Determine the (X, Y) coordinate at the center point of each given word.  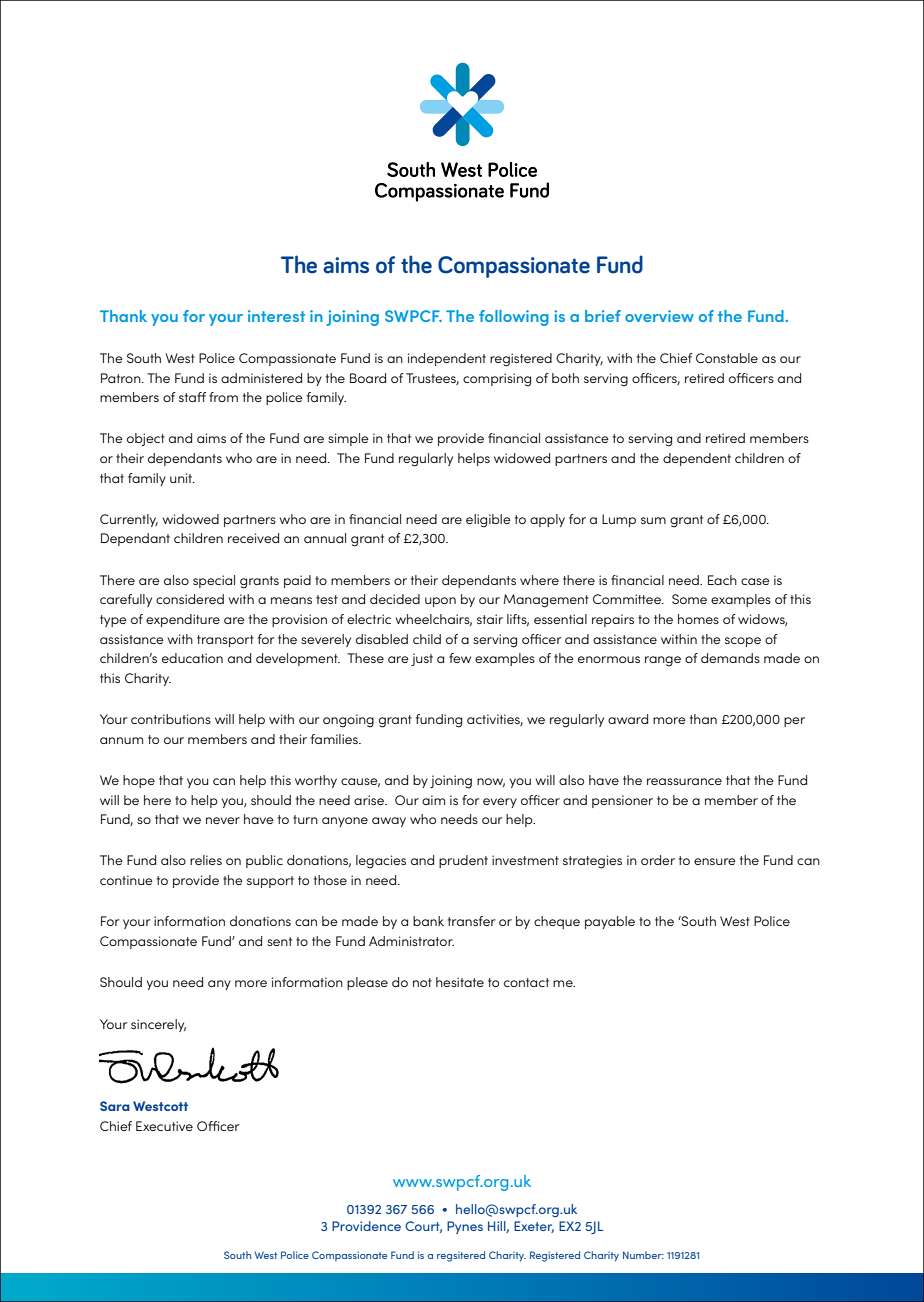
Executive (164, 1126)
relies (206, 860)
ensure (715, 861)
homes (698, 619)
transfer (471, 921)
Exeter (534, 1227)
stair (490, 619)
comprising (497, 380)
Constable (727, 358)
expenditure (183, 620)
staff (192, 397)
